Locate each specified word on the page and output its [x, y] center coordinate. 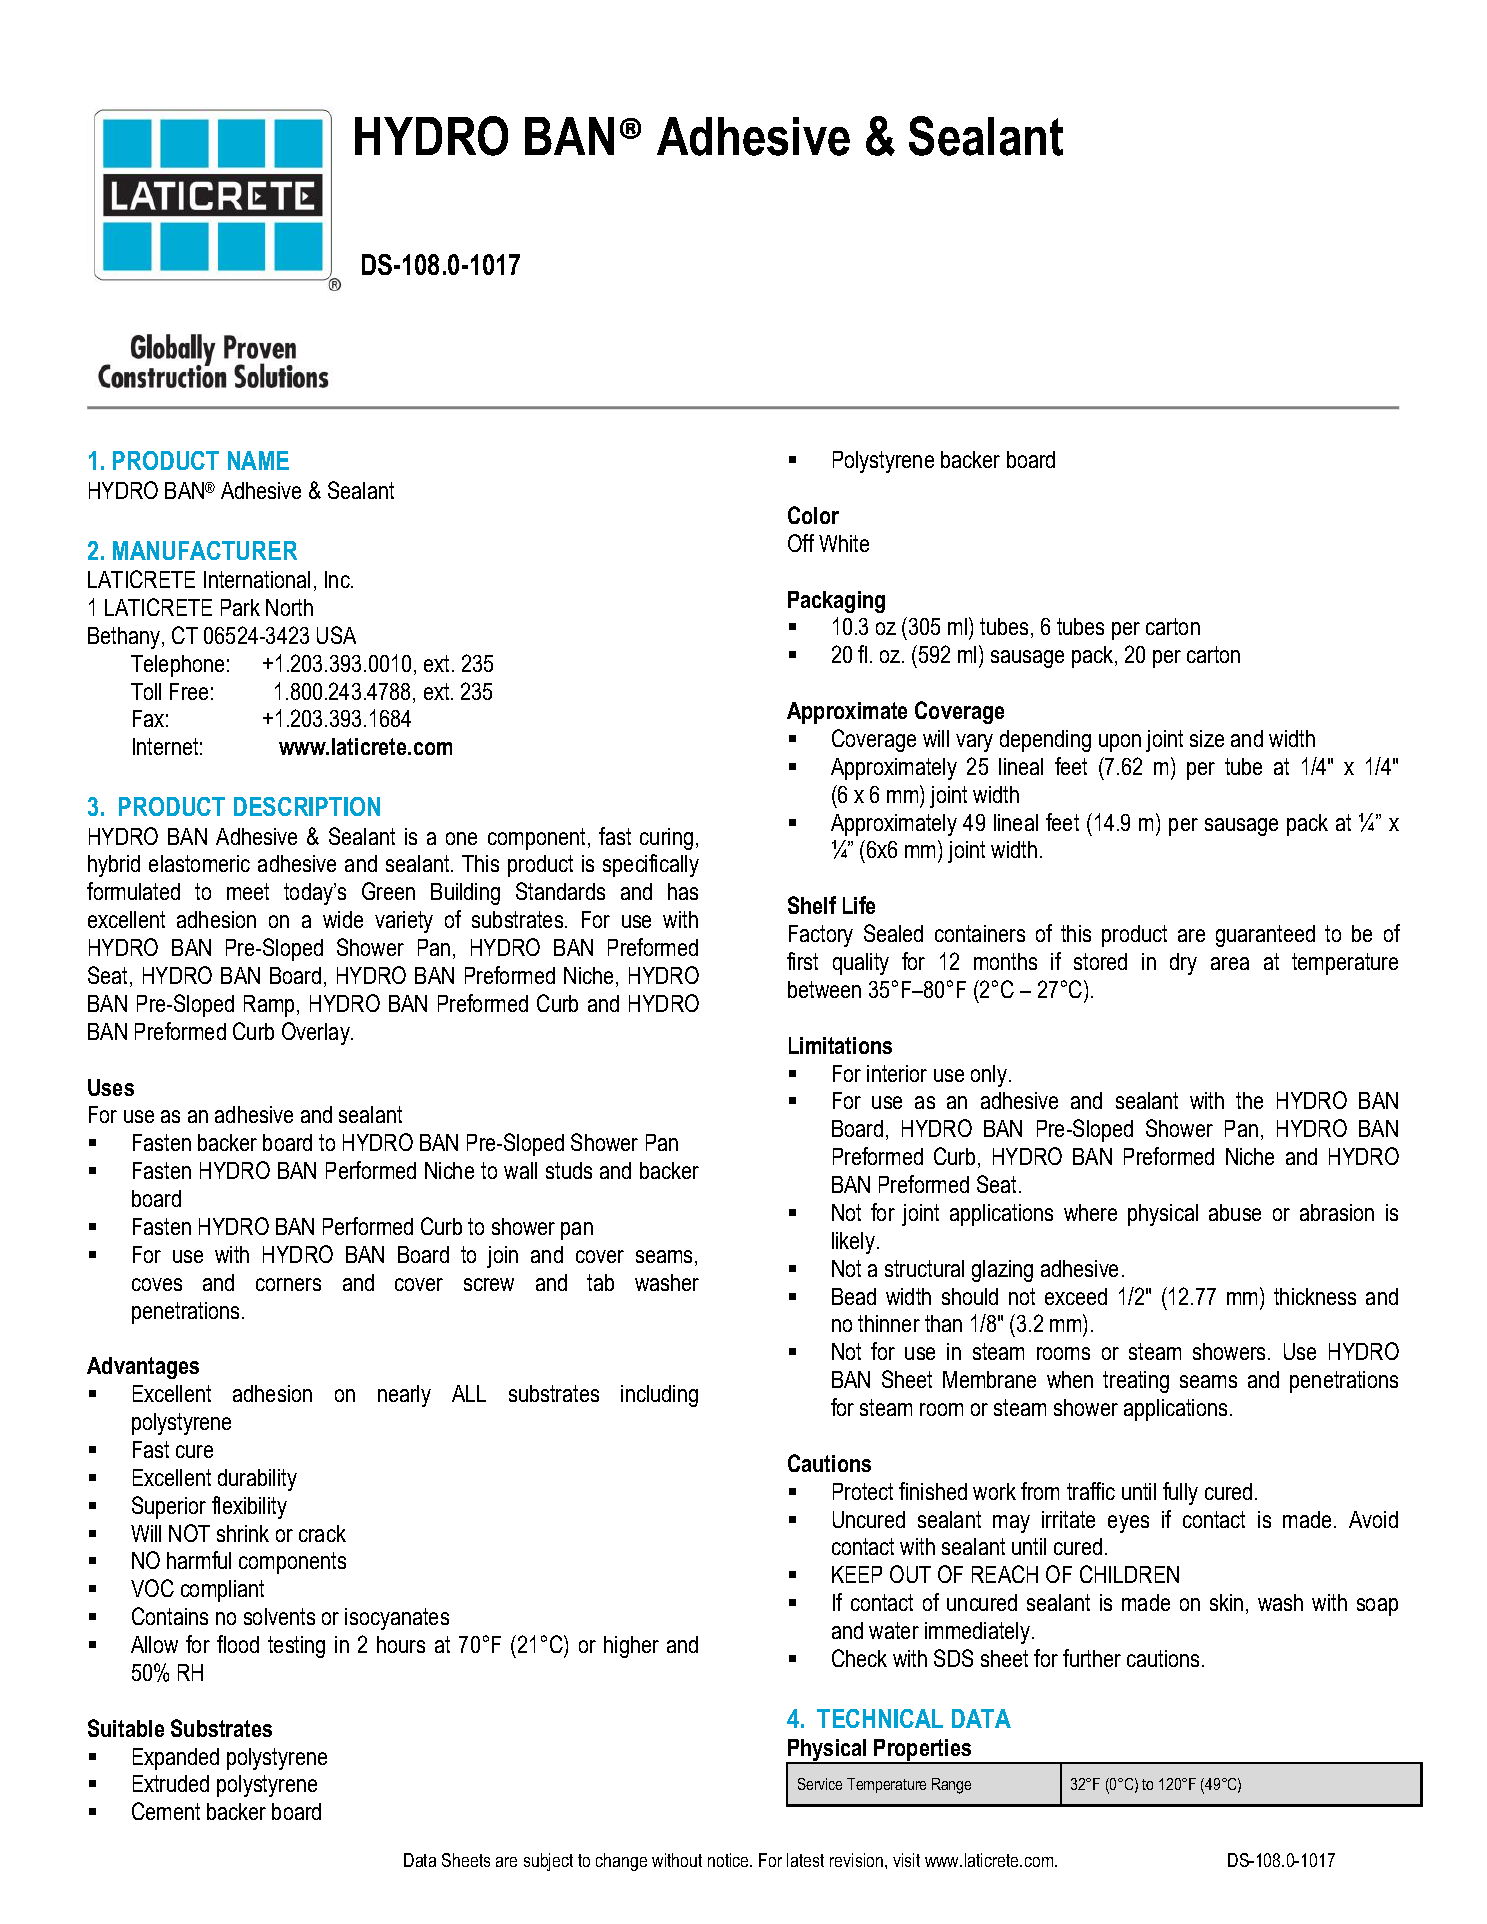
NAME [258, 460]
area [1230, 963]
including [659, 1396]
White [844, 543]
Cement [166, 1811]
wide [343, 919]
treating [1136, 1382]
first [802, 961]
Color [813, 515]
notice [730, 1860]
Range [951, 1786]
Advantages [143, 1368]
